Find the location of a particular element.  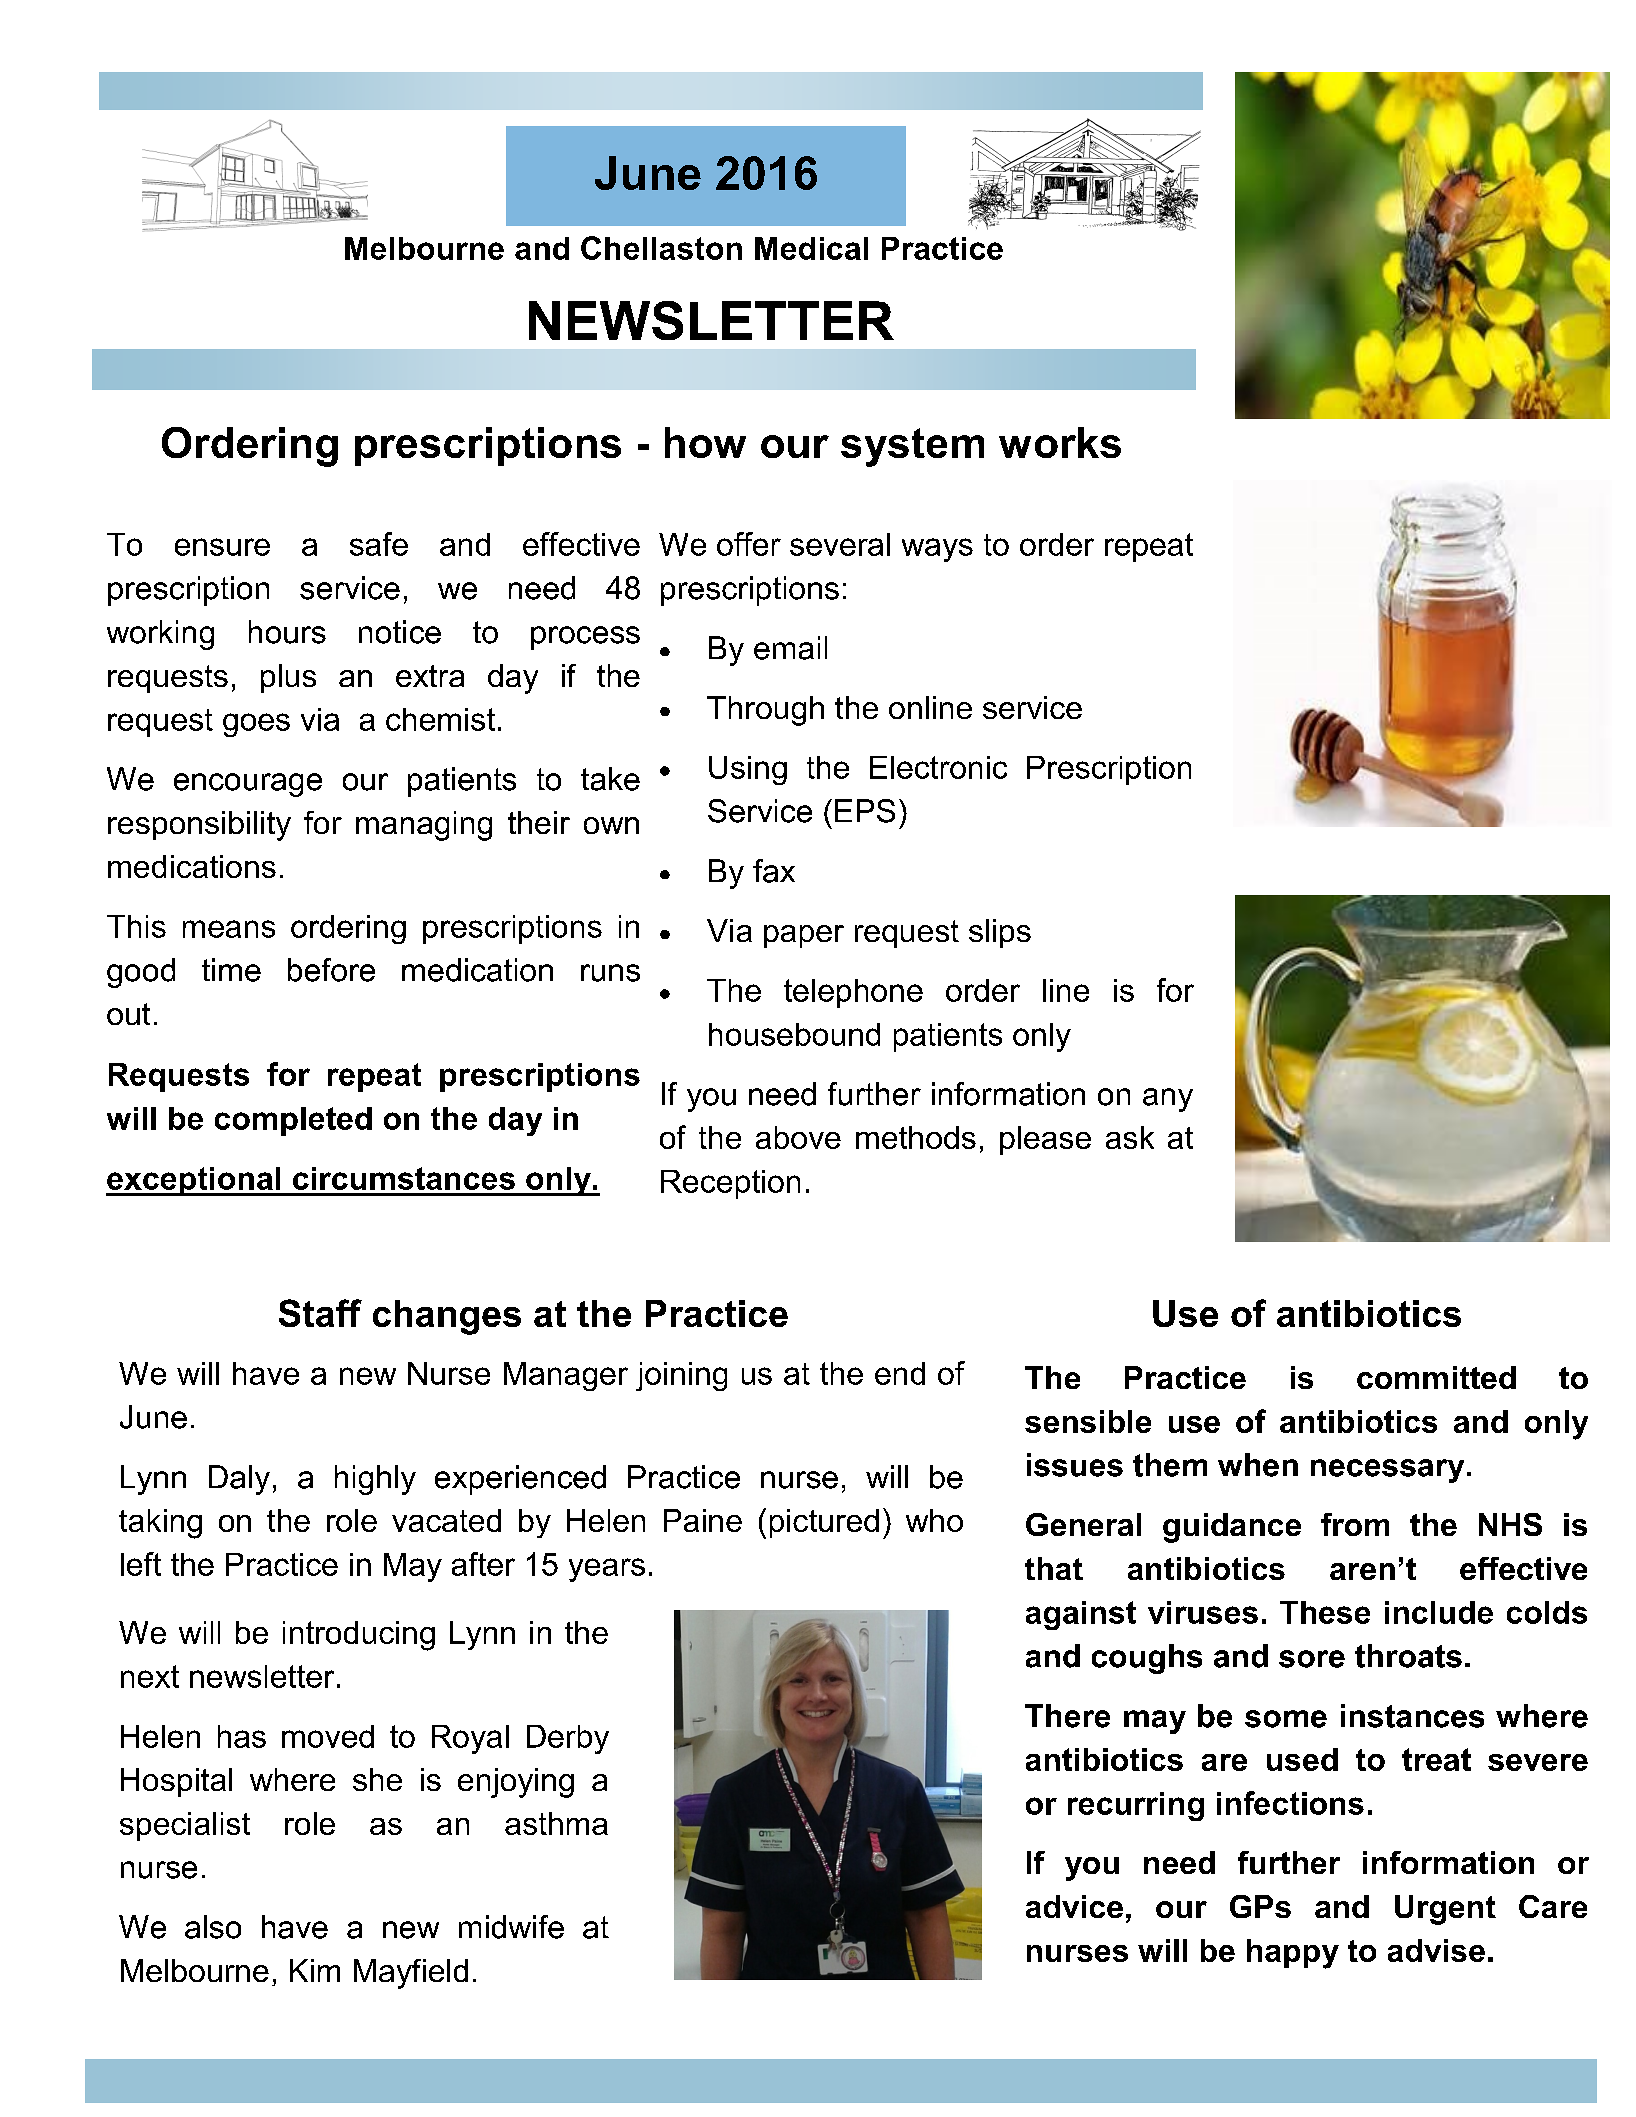

Medical is located at coordinates (811, 248).
